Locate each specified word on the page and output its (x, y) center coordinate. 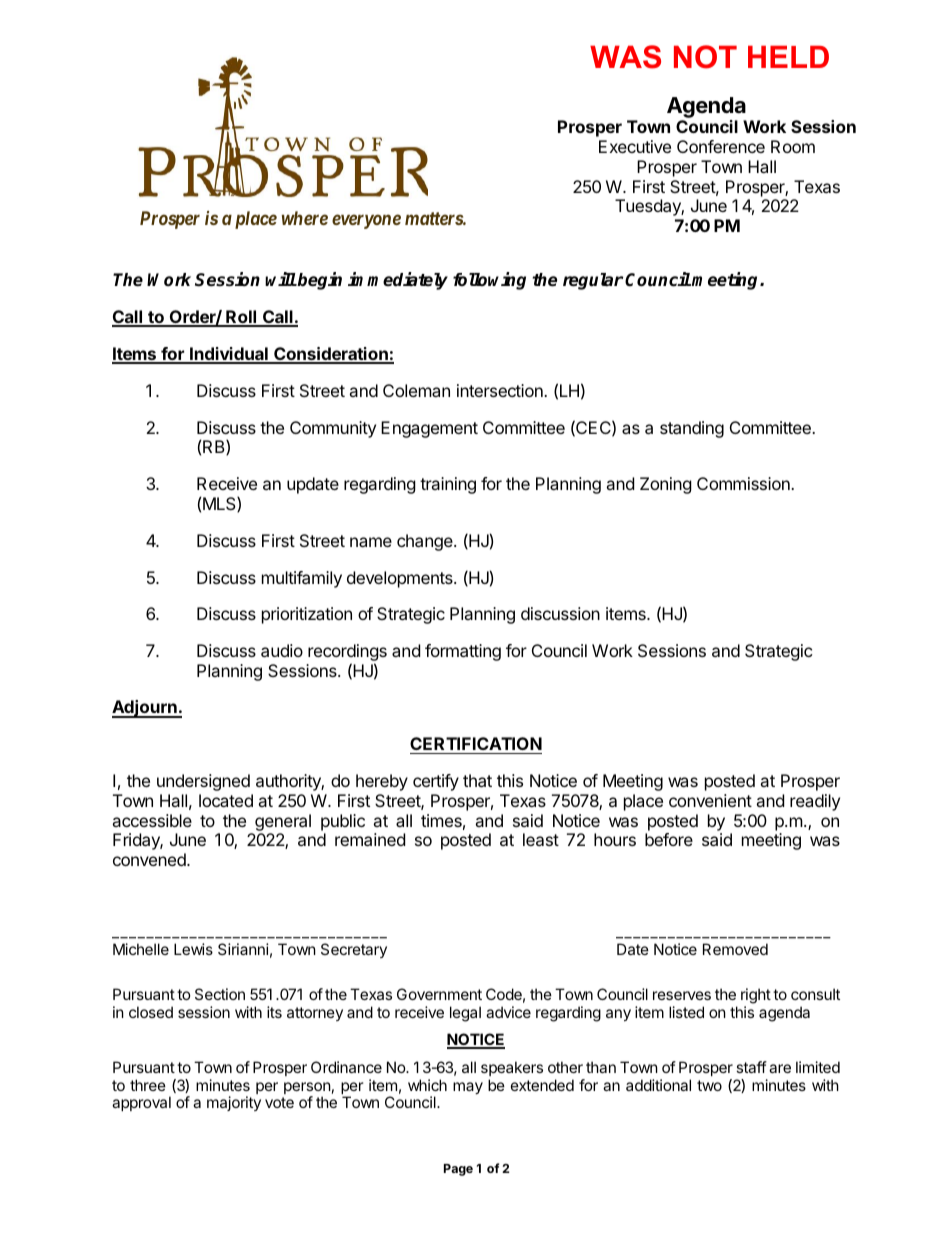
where (305, 218)
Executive (635, 146)
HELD (788, 57)
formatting (463, 652)
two (709, 1085)
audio (282, 650)
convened (150, 859)
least (541, 839)
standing (692, 429)
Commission (744, 483)
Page (458, 1170)
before (669, 839)
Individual (229, 355)
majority (234, 1103)
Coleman (416, 390)
